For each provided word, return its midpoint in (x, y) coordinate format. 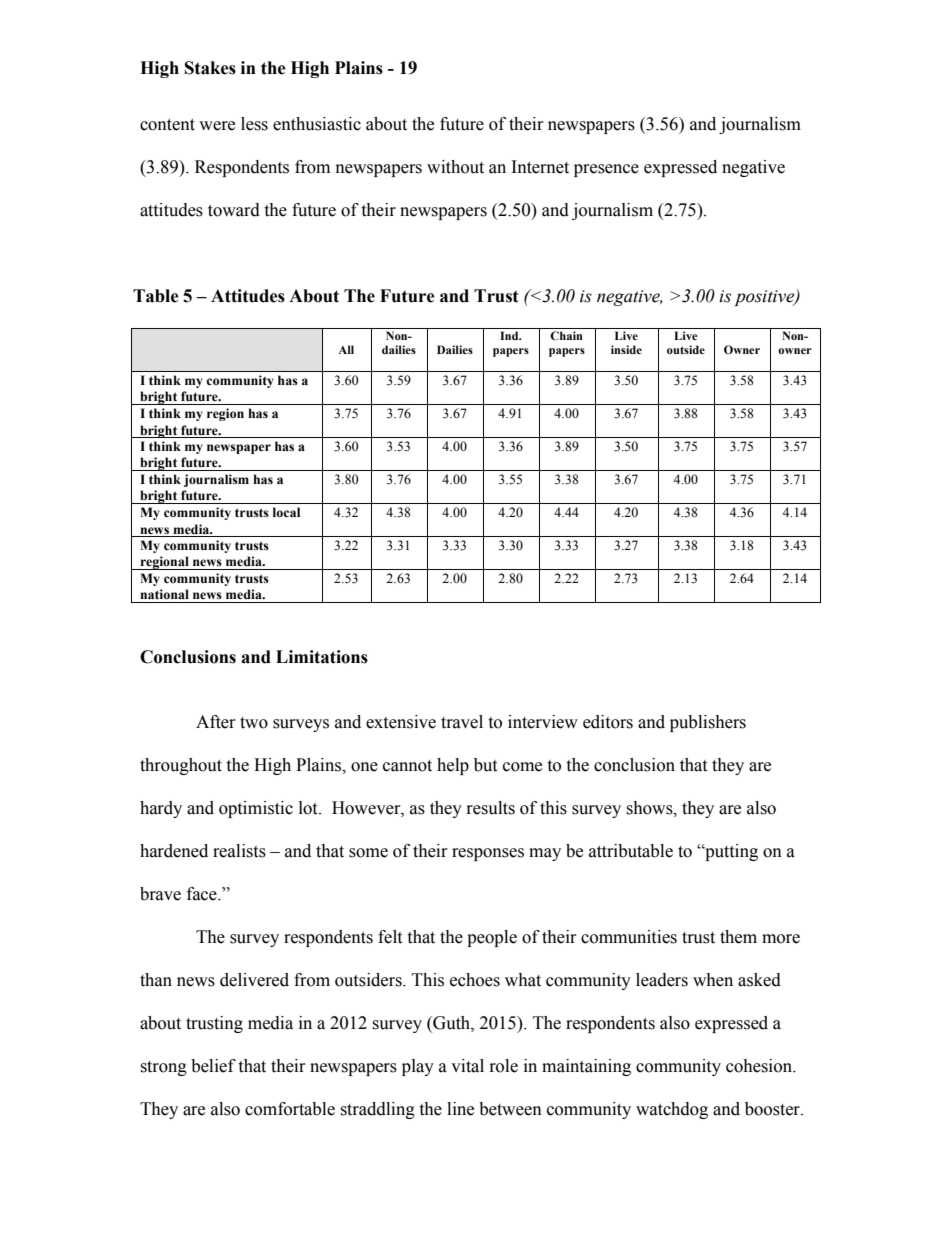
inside (626, 349)
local (286, 512)
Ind (510, 335)
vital (467, 1066)
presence (606, 170)
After (216, 722)
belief (213, 1066)
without (455, 167)
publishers (708, 723)
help (453, 766)
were (217, 126)
